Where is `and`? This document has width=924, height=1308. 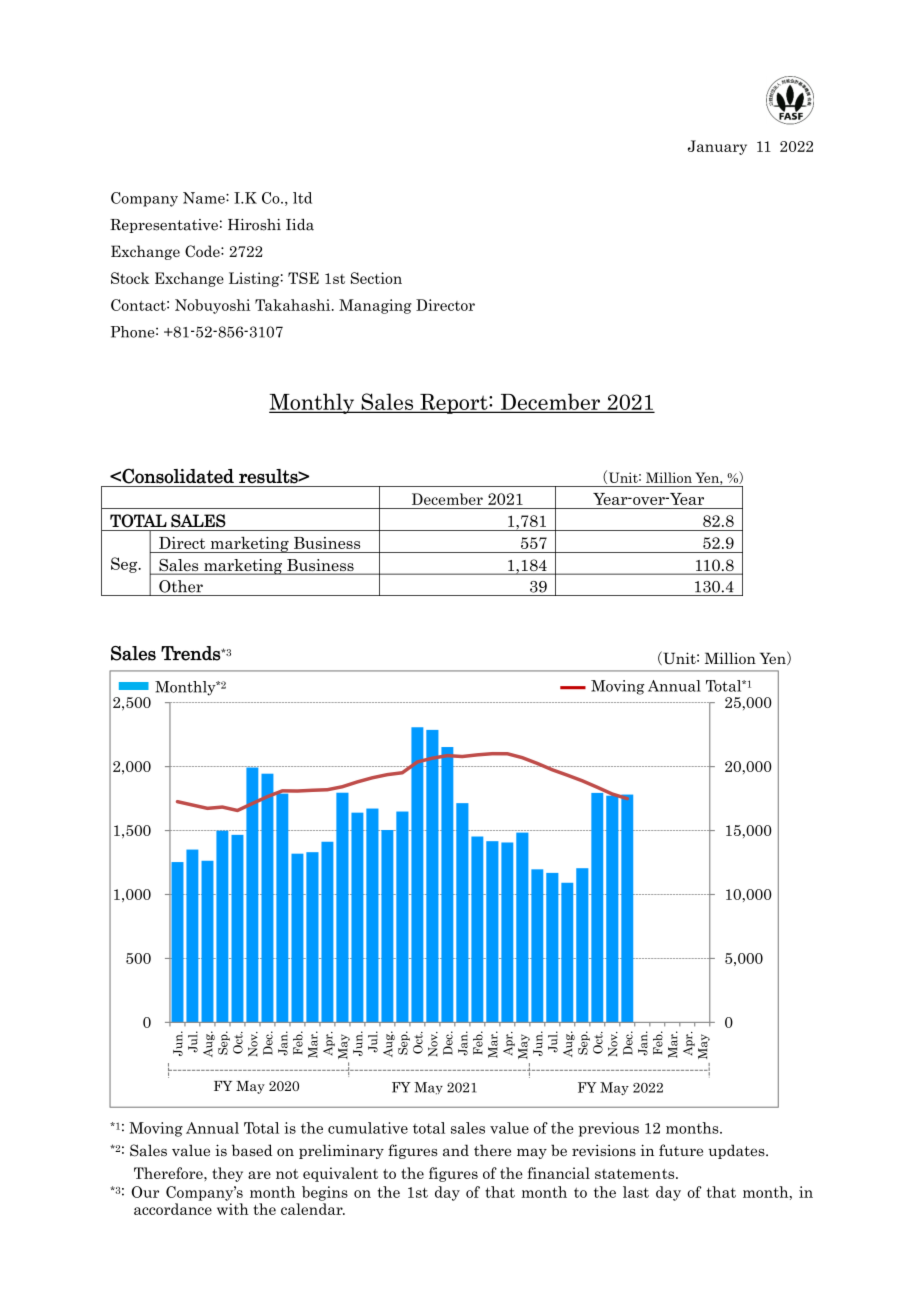
and is located at coordinates (456, 1150).
